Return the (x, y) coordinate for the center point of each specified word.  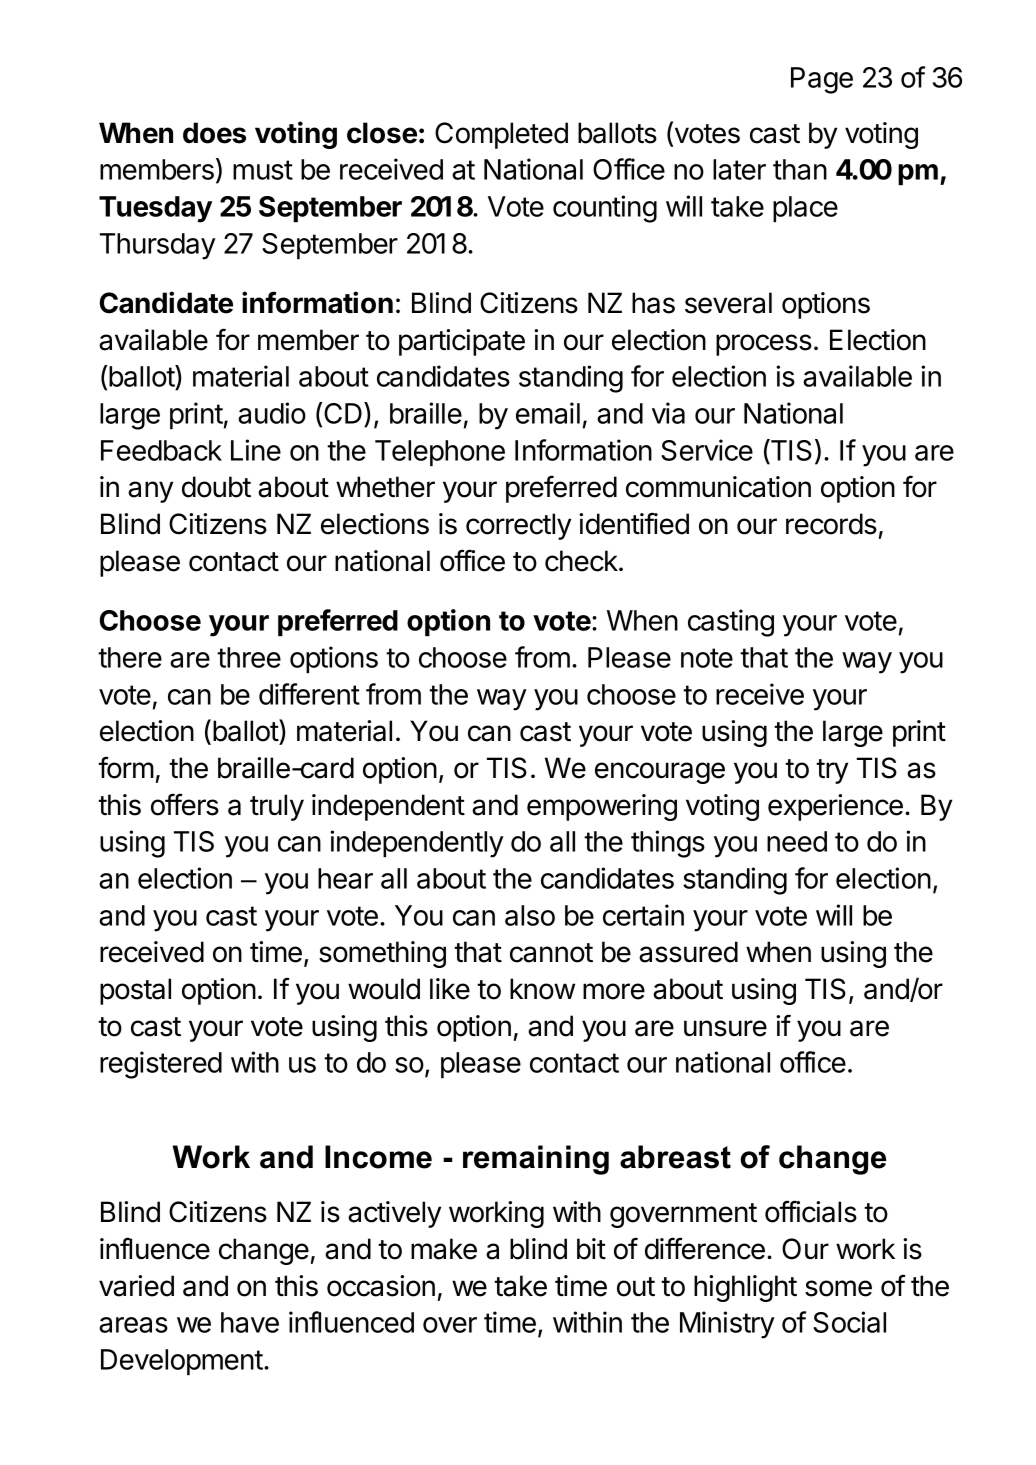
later (739, 169)
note (707, 658)
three (249, 657)
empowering (602, 807)
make (444, 1249)
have (250, 1322)
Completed (501, 135)
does (214, 133)
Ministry (727, 1325)
